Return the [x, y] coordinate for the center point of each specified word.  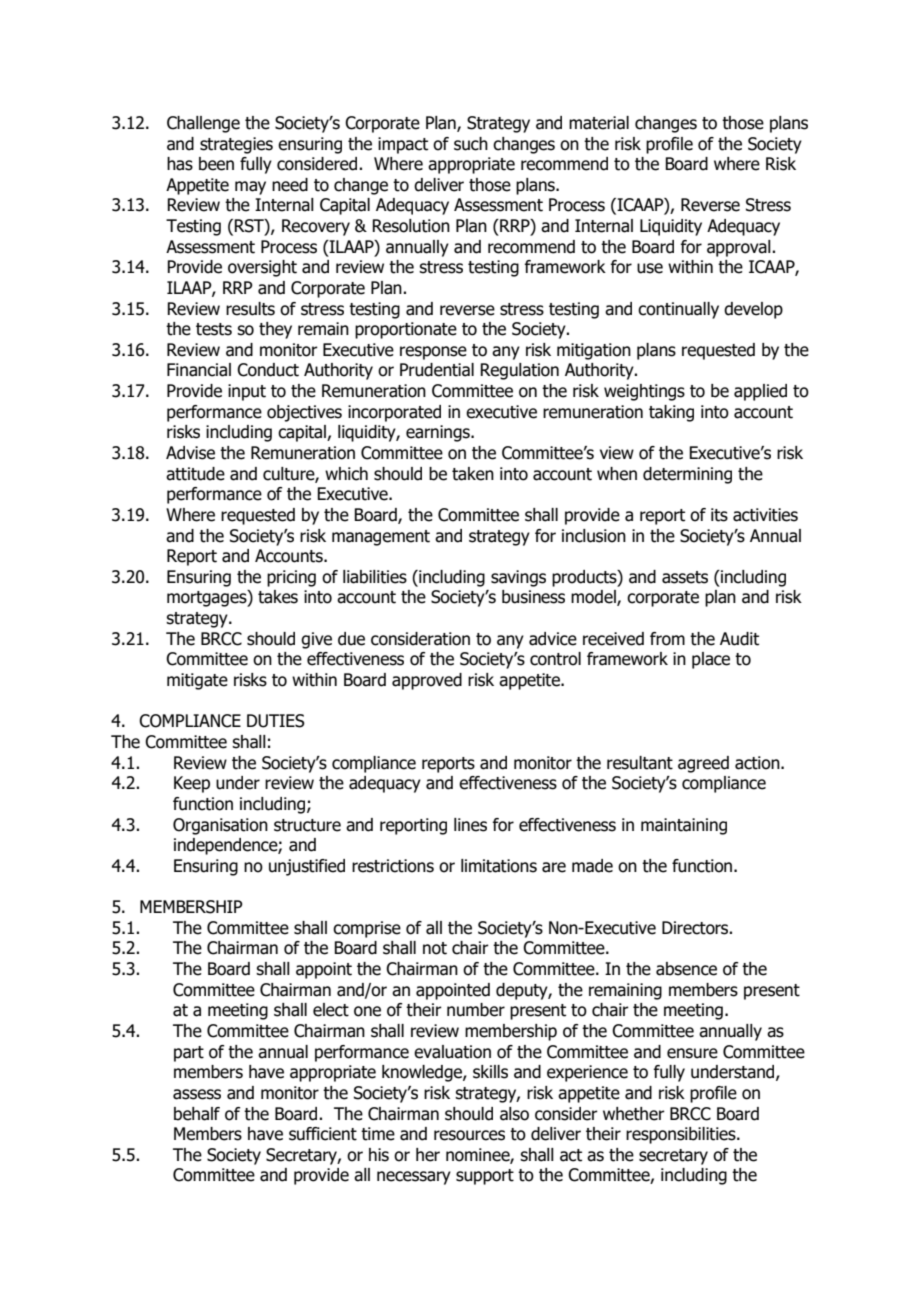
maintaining [684, 826]
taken [473, 474]
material [599, 123]
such [471, 144]
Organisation [220, 826]
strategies [236, 145]
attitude [195, 474]
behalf [197, 1114]
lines [470, 825]
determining [687, 475]
